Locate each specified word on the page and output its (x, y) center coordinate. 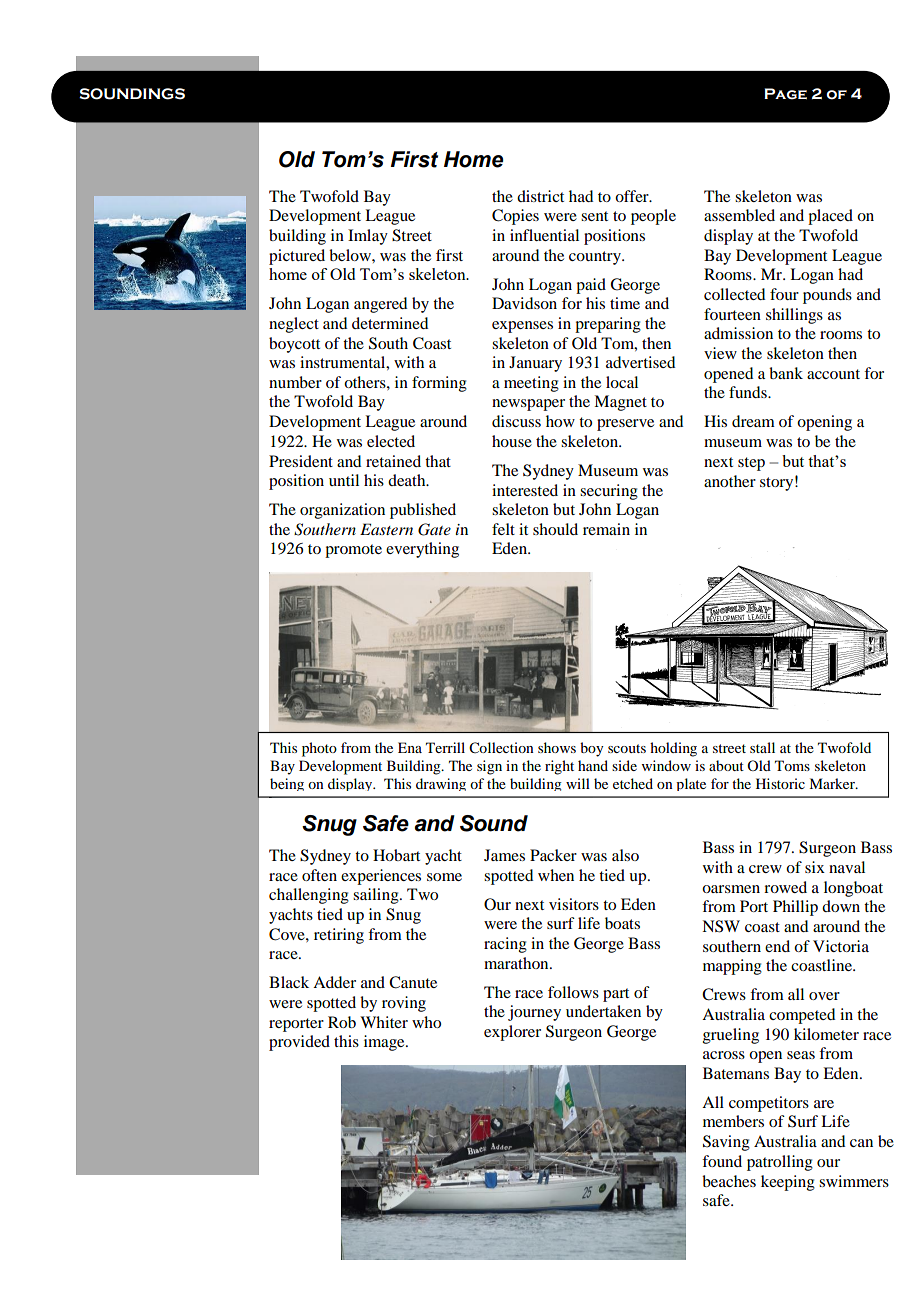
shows (557, 747)
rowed (785, 887)
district (540, 196)
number (295, 382)
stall (762, 747)
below (351, 255)
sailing (377, 896)
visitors (574, 904)
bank (786, 373)
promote (353, 551)
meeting (531, 384)
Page (785, 94)
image (385, 1043)
